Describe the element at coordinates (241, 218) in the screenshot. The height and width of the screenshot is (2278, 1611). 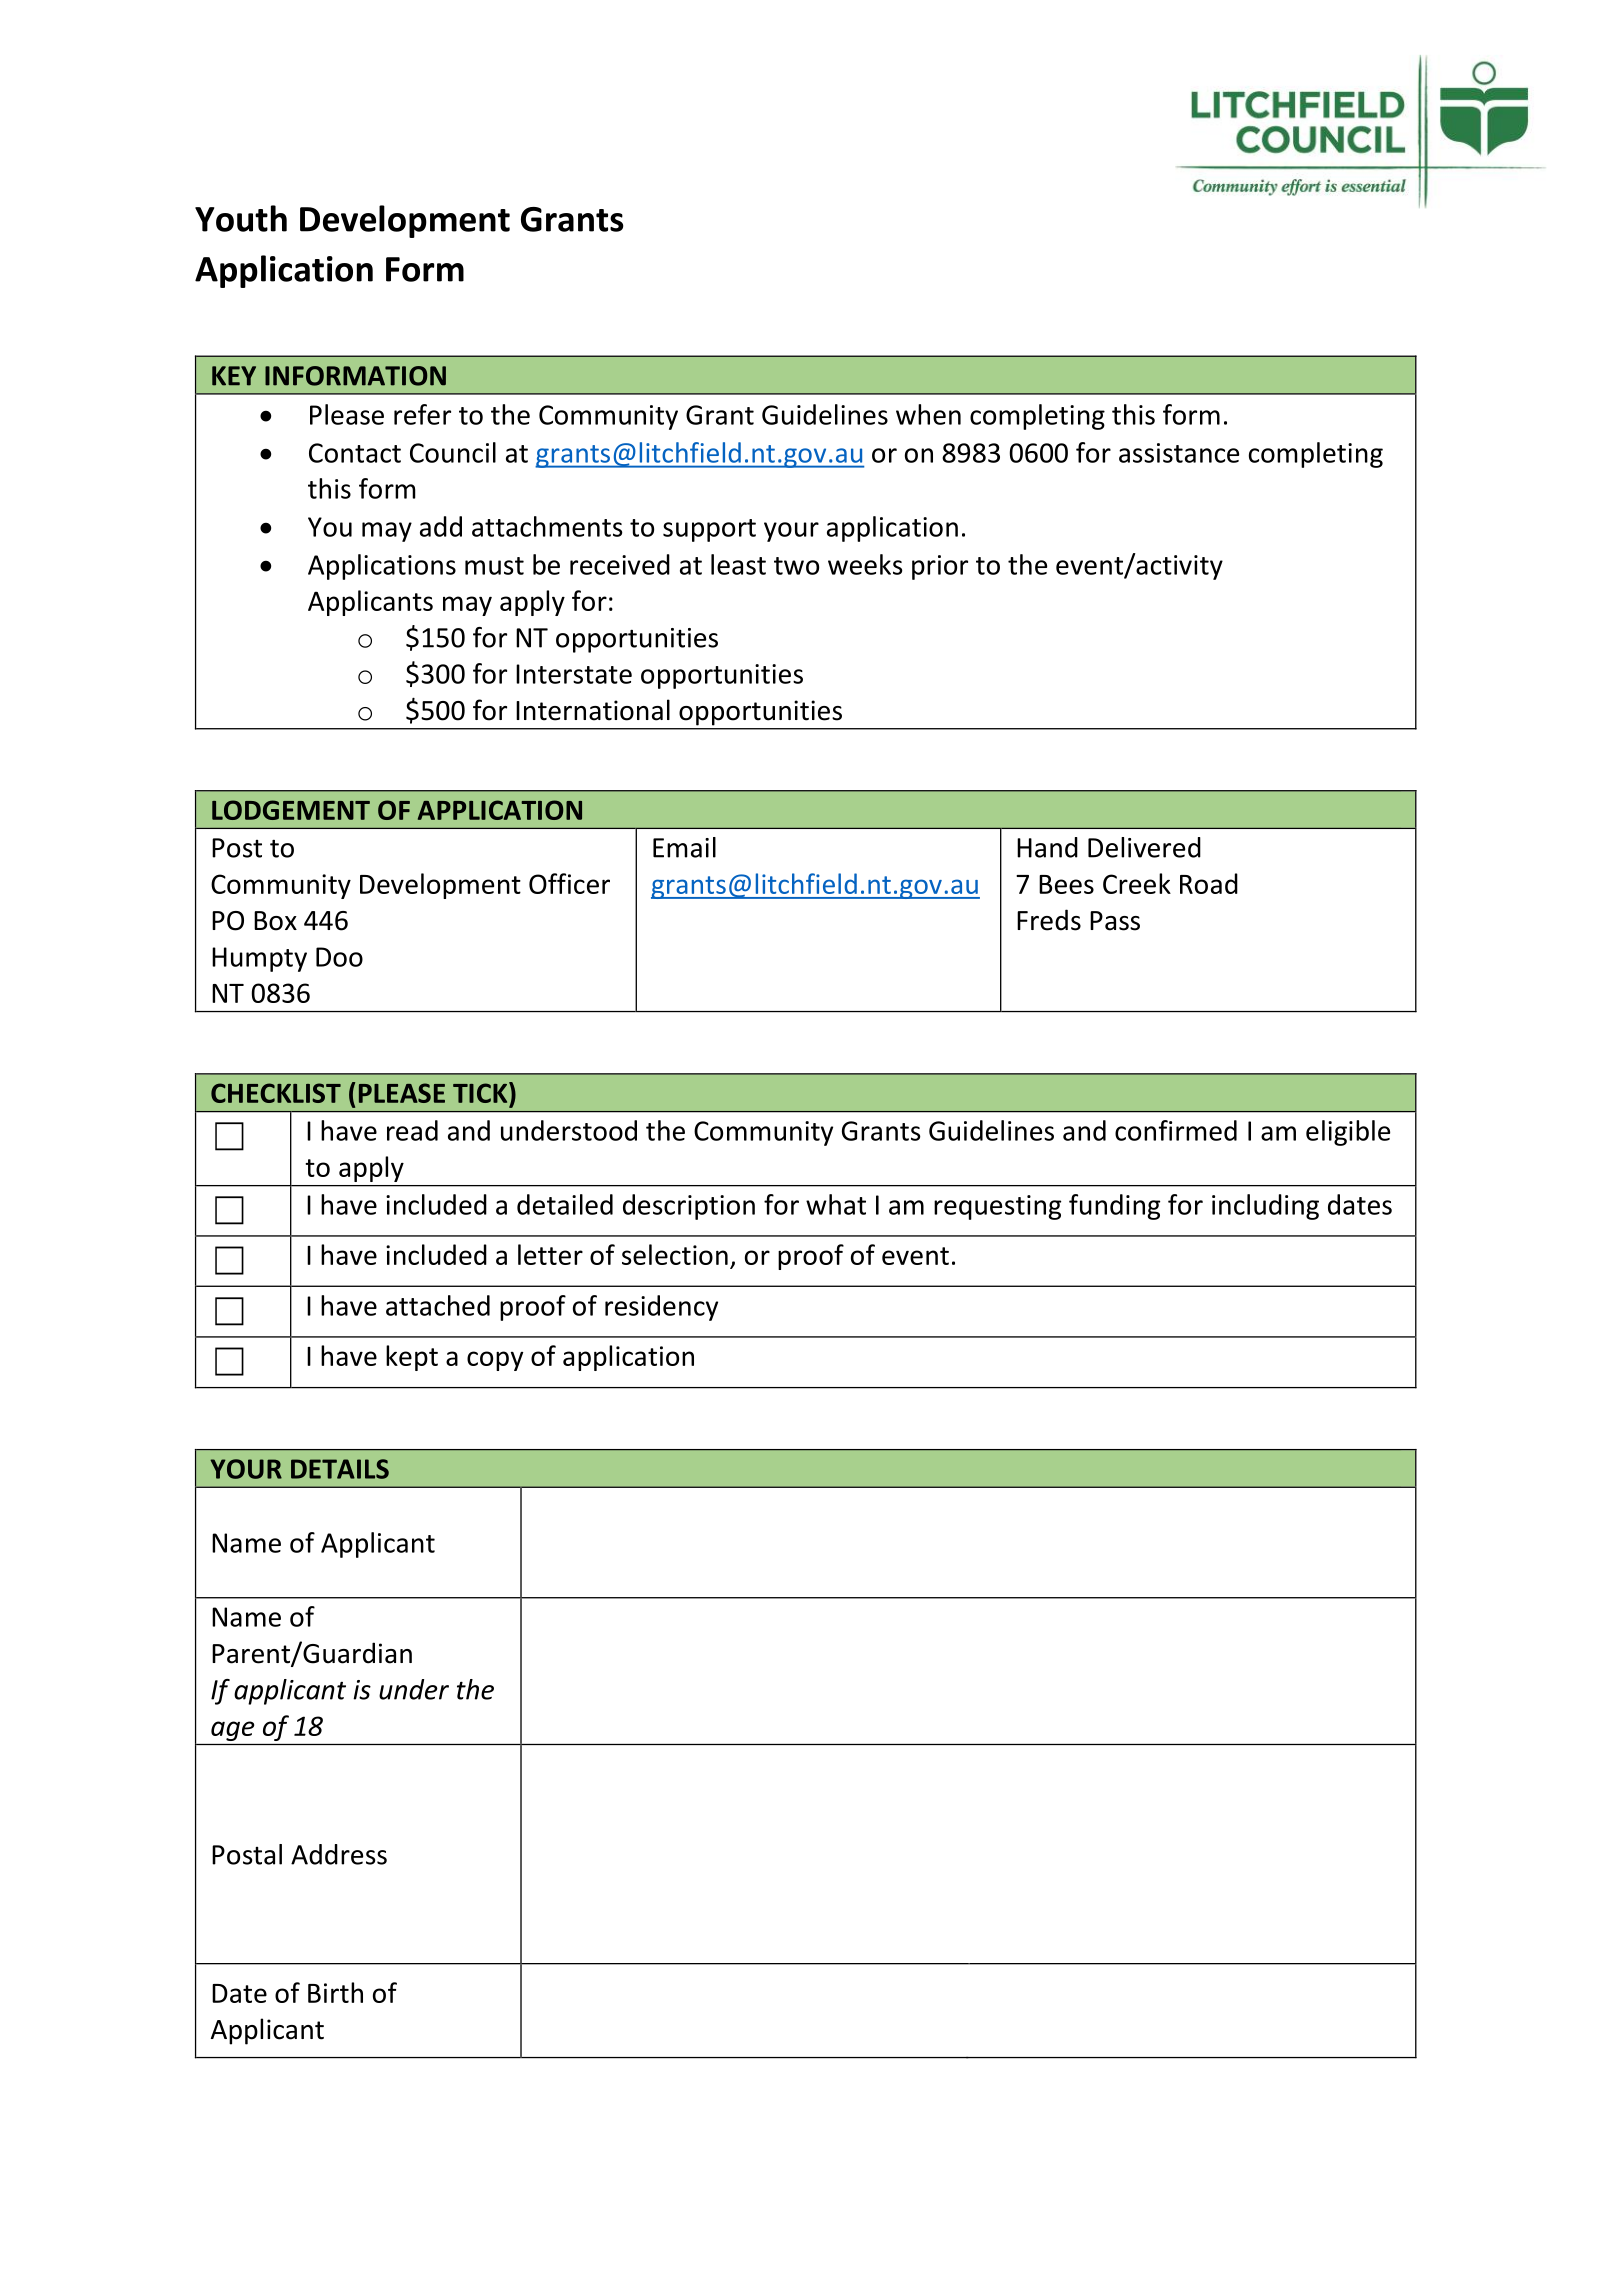
I see `Youth` at that location.
